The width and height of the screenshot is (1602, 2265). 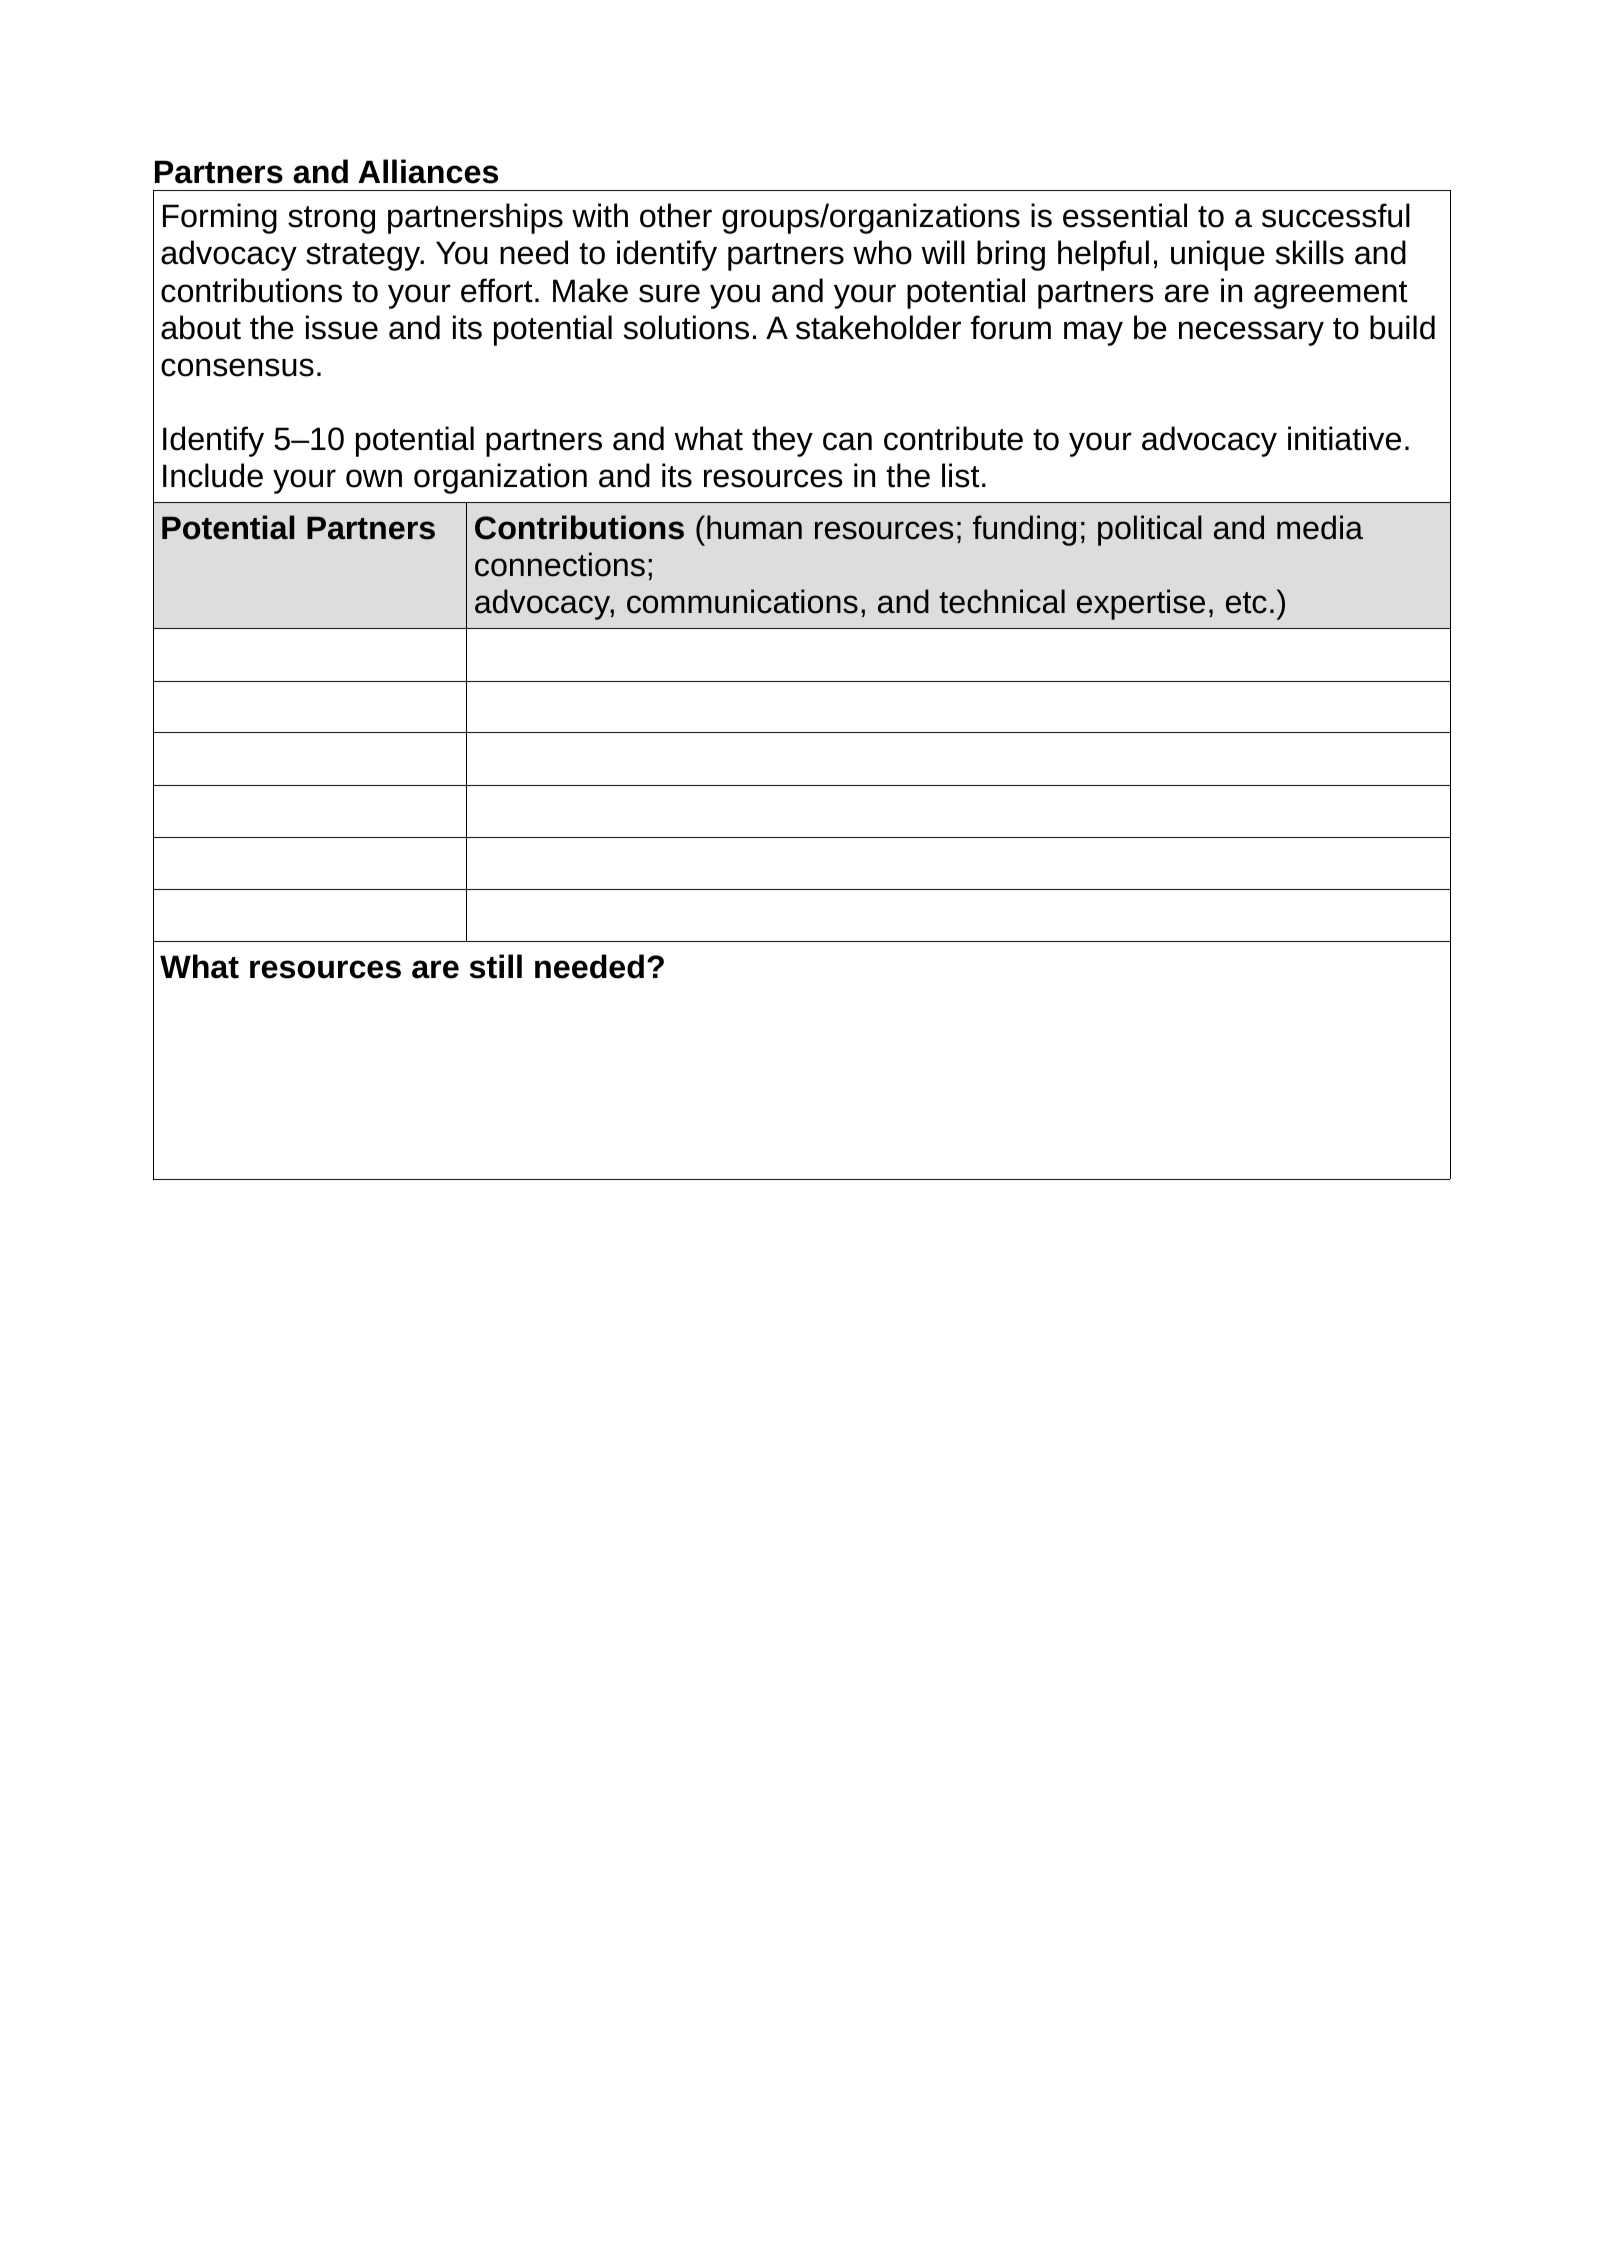 What do you see at coordinates (676, 215) in the screenshot?
I see `other` at bounding box center [676, 215].
